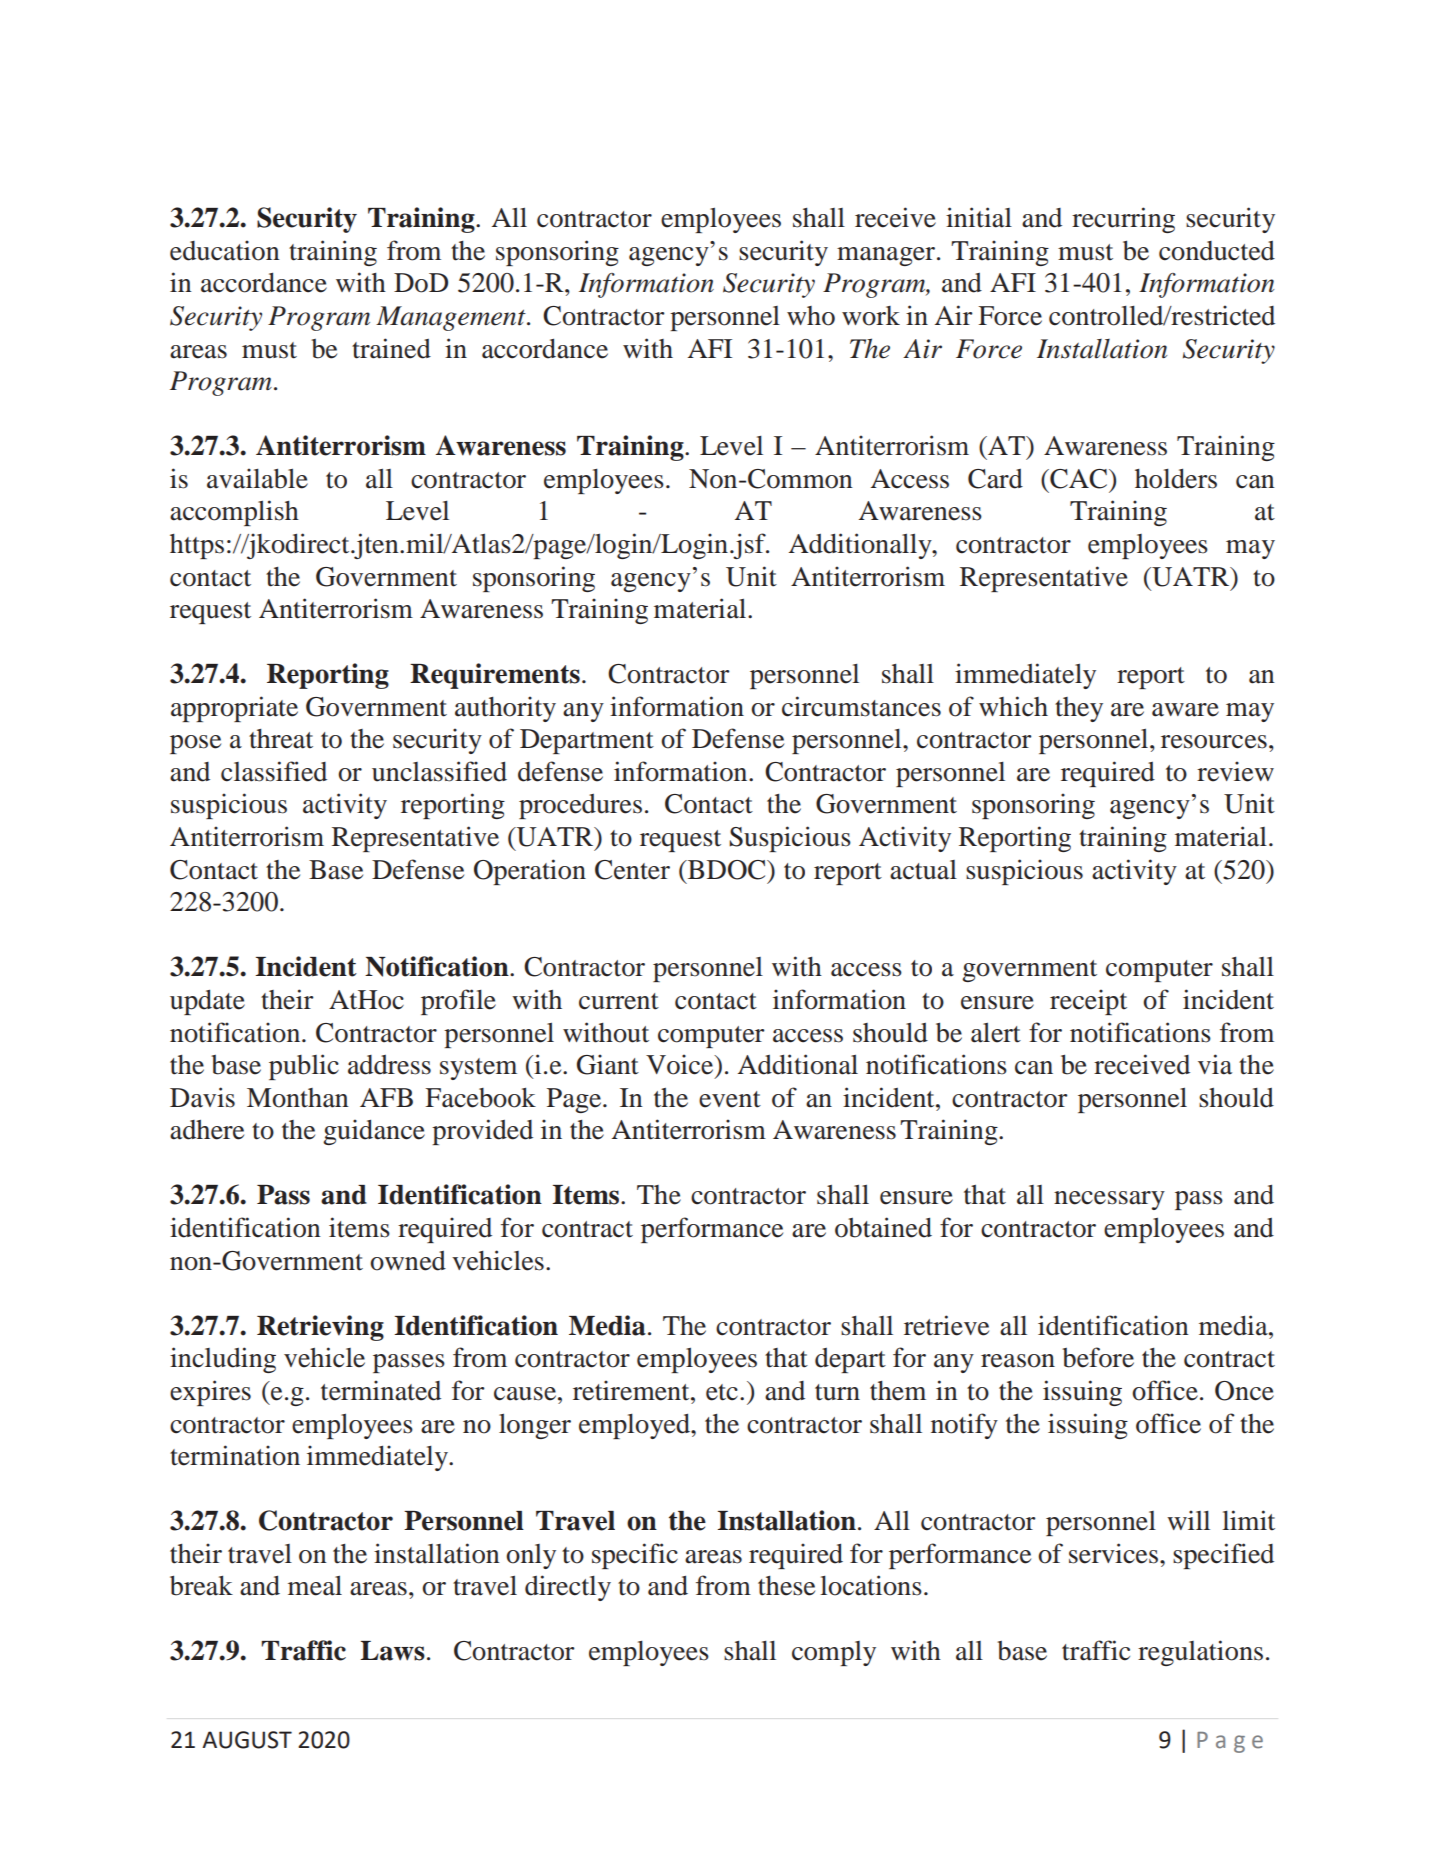 The height and width of the screenshot is (1870, 1445). Describe the element at coordinates (392, 1651) in the screenshot. I see `Laws` at that location.
